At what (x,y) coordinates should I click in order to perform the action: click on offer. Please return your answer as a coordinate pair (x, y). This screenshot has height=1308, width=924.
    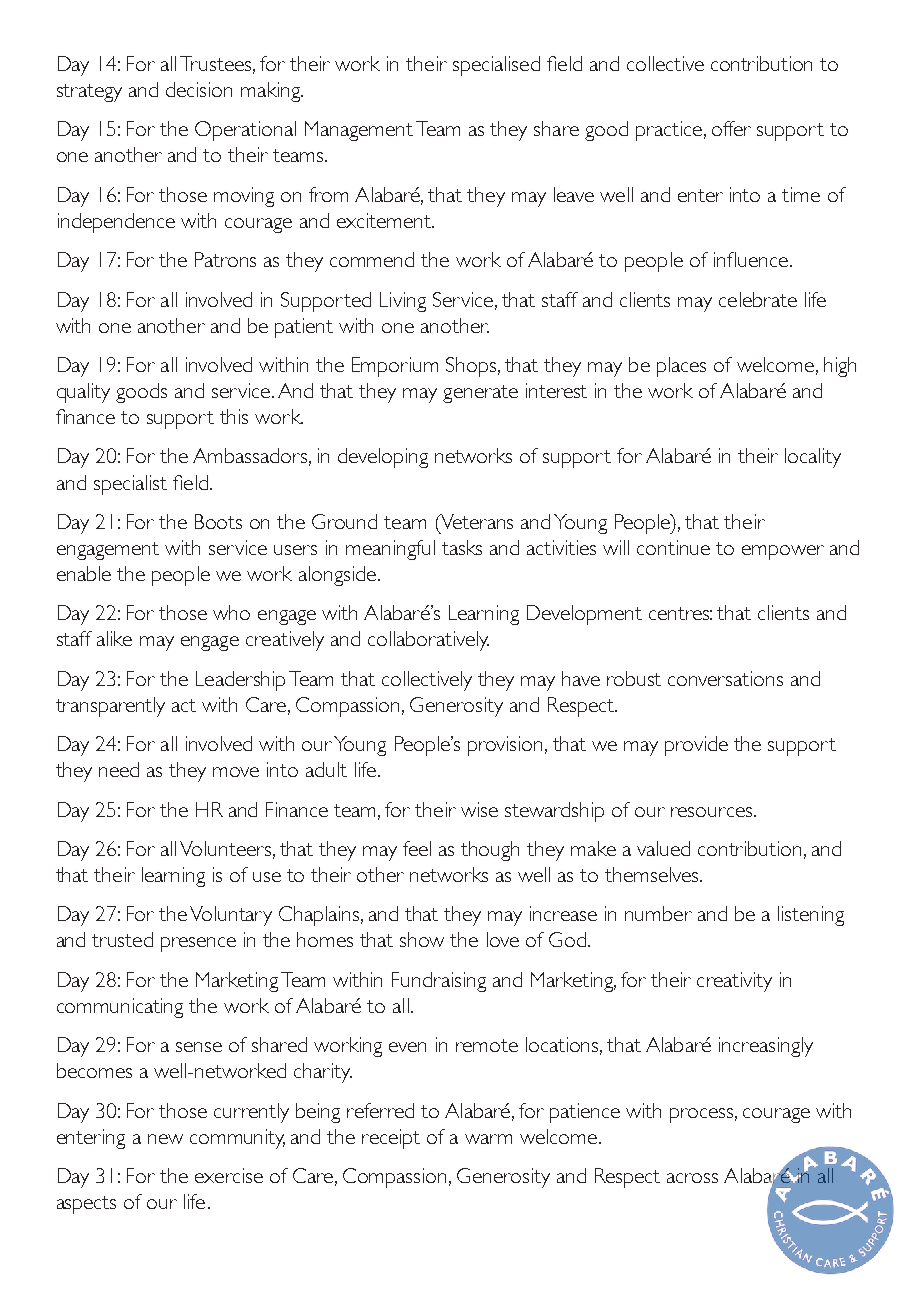
    Looking at the image, I should click on (731, 128).
